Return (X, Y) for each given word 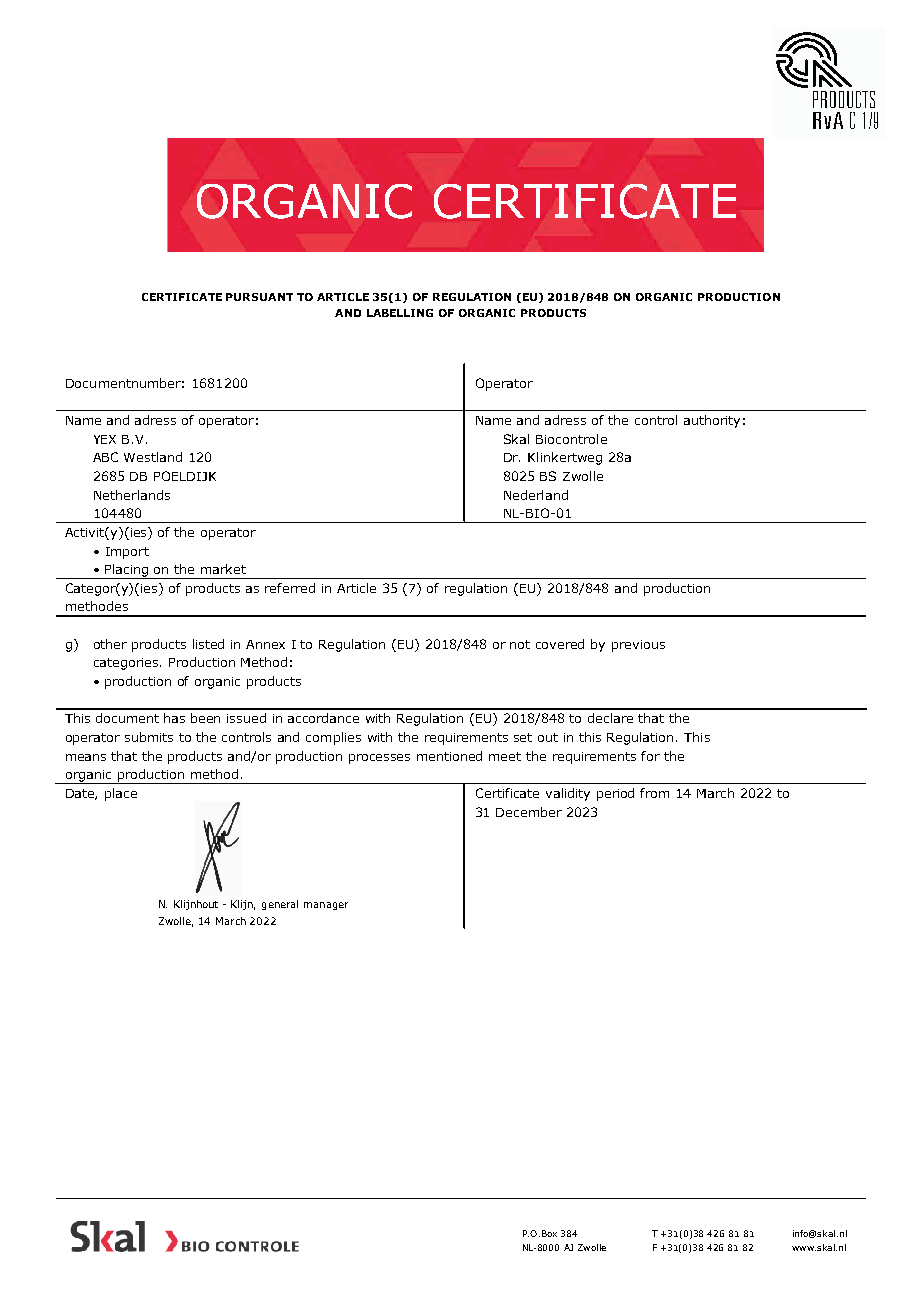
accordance (323, 718)
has (174, 718)
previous (638, 646)
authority (712, 421)
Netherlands (132, 495)
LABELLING (400, 313)
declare (610, 718)
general (280, 905)
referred (290, 588)
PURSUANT (259, 297)
